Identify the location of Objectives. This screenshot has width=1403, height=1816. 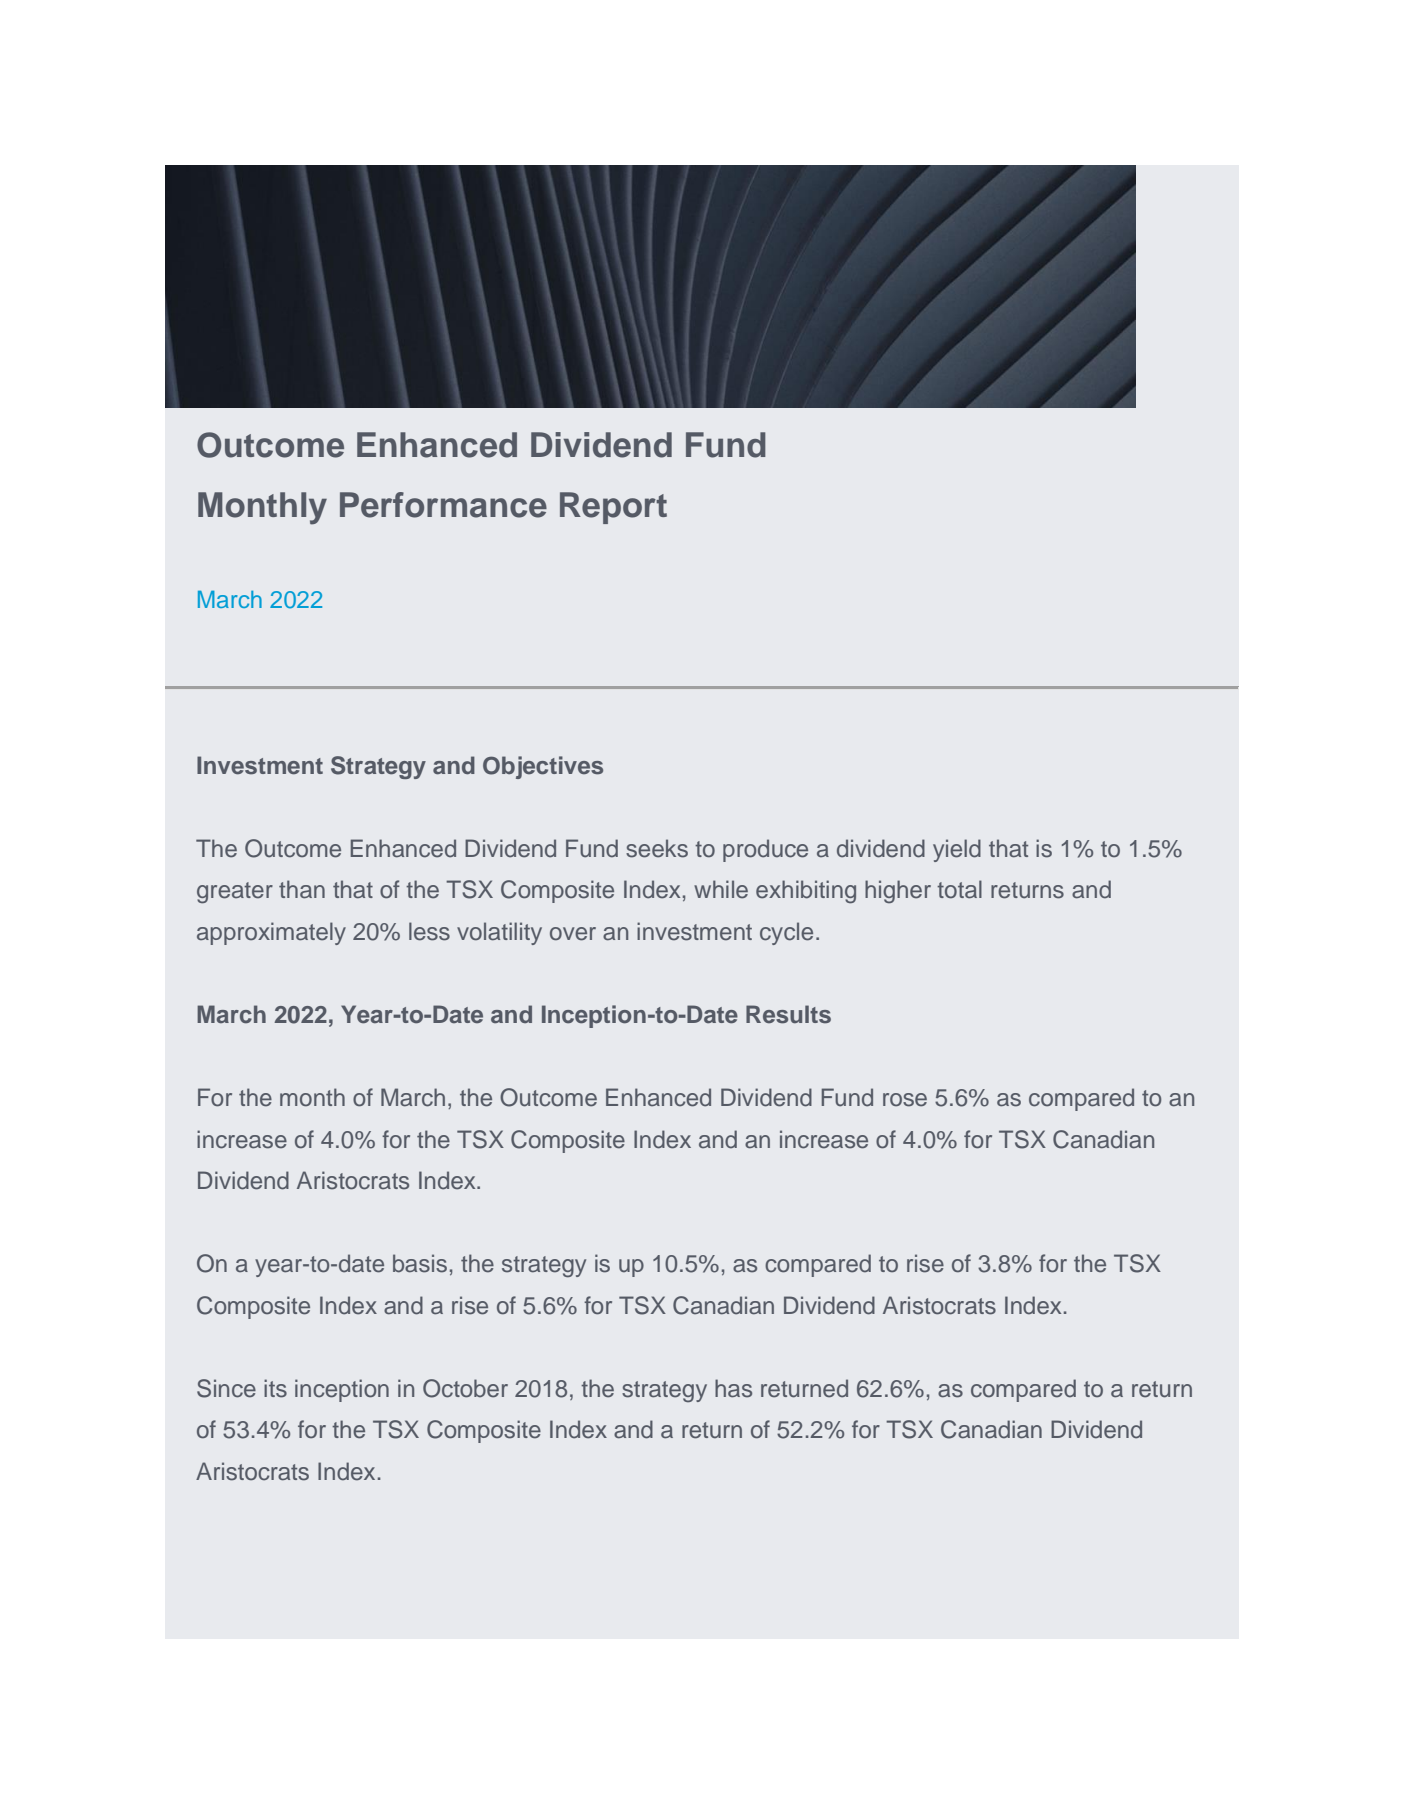
(543, 767).
